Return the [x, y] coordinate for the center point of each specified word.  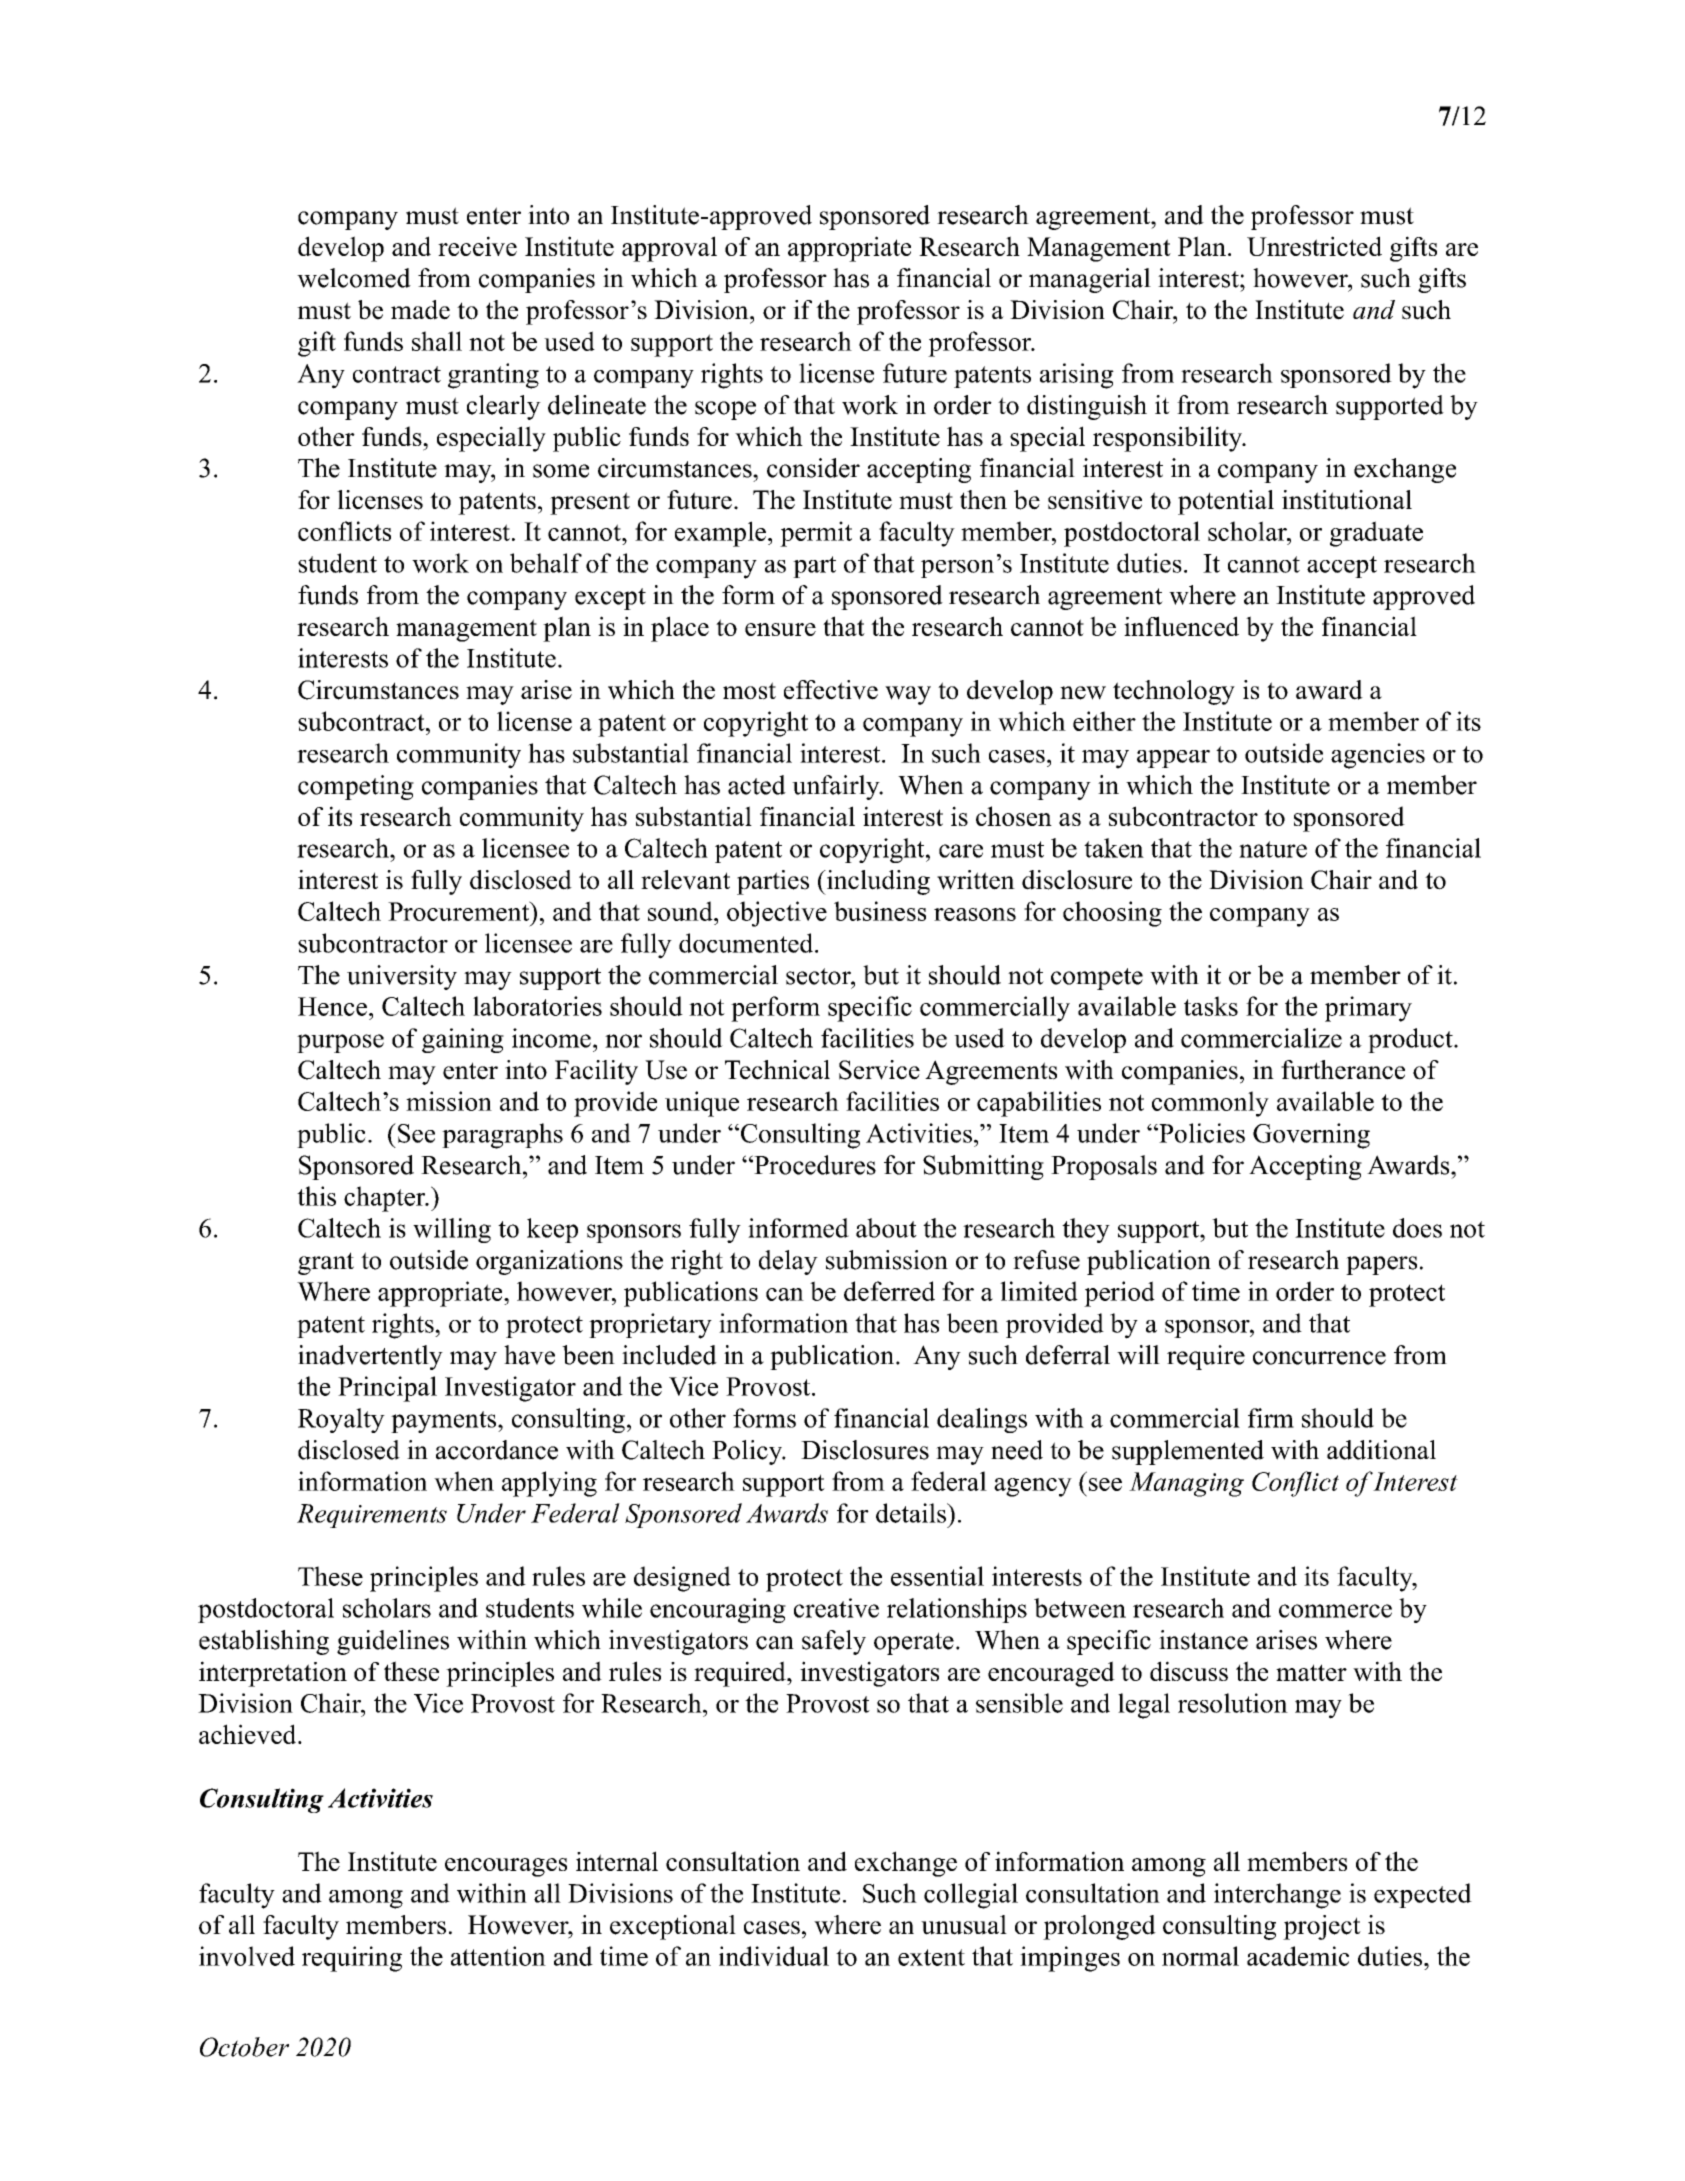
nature [1273, 849]
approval [669, 249]
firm [1271, 1418]
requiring [352, 1959]
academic [1298, 1956]
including [877, 882]
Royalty [341, 1420]
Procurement [460, 911]
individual [774, 1956]
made [420, 310]
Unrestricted [1314, 246]
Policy [748, 1452]
